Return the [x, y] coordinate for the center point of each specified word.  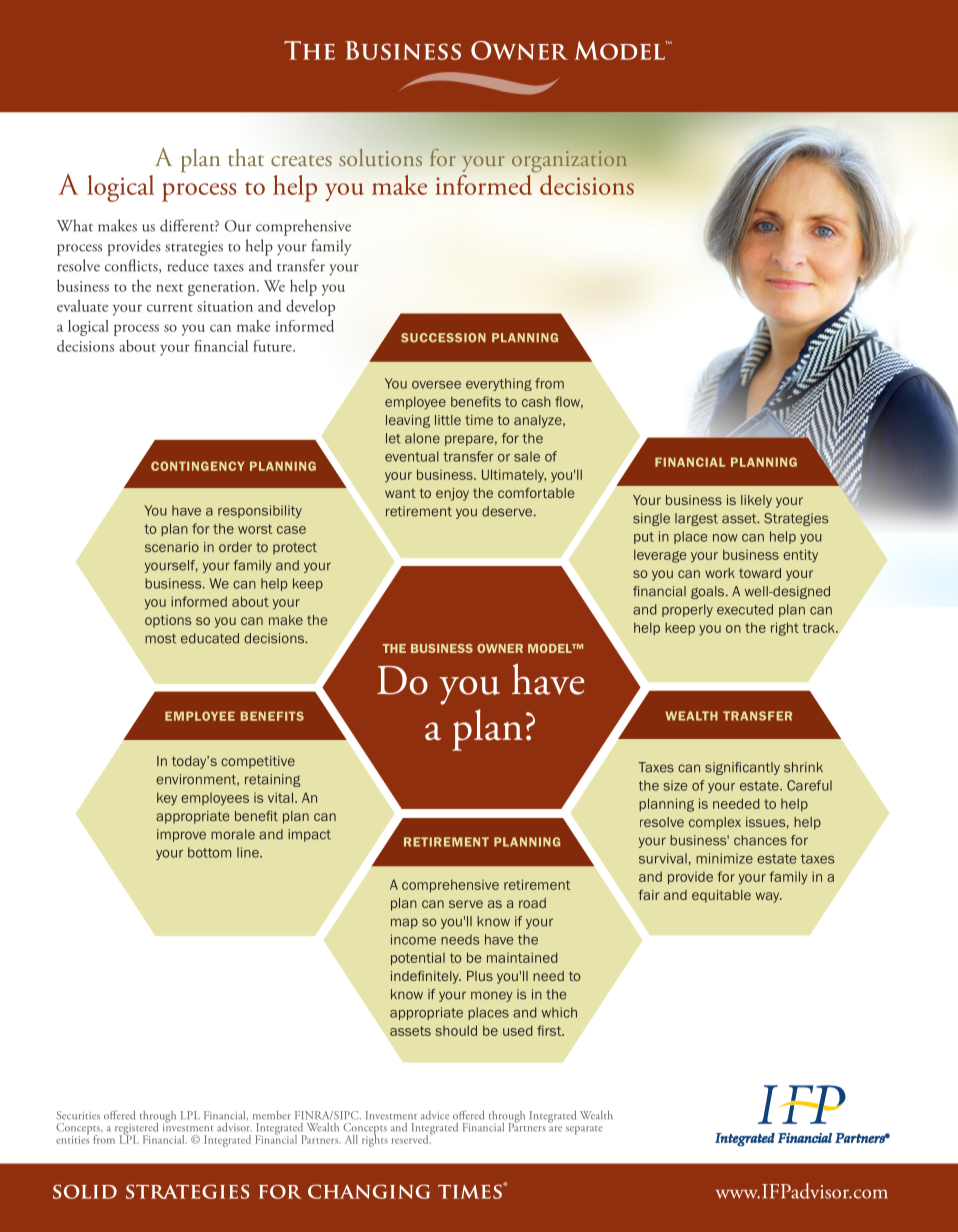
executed [745, 609]
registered [136, 1130]
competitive [258, 762]
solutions [380, 158]
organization [569, 161]
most [160, 639]
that [246, 157]
